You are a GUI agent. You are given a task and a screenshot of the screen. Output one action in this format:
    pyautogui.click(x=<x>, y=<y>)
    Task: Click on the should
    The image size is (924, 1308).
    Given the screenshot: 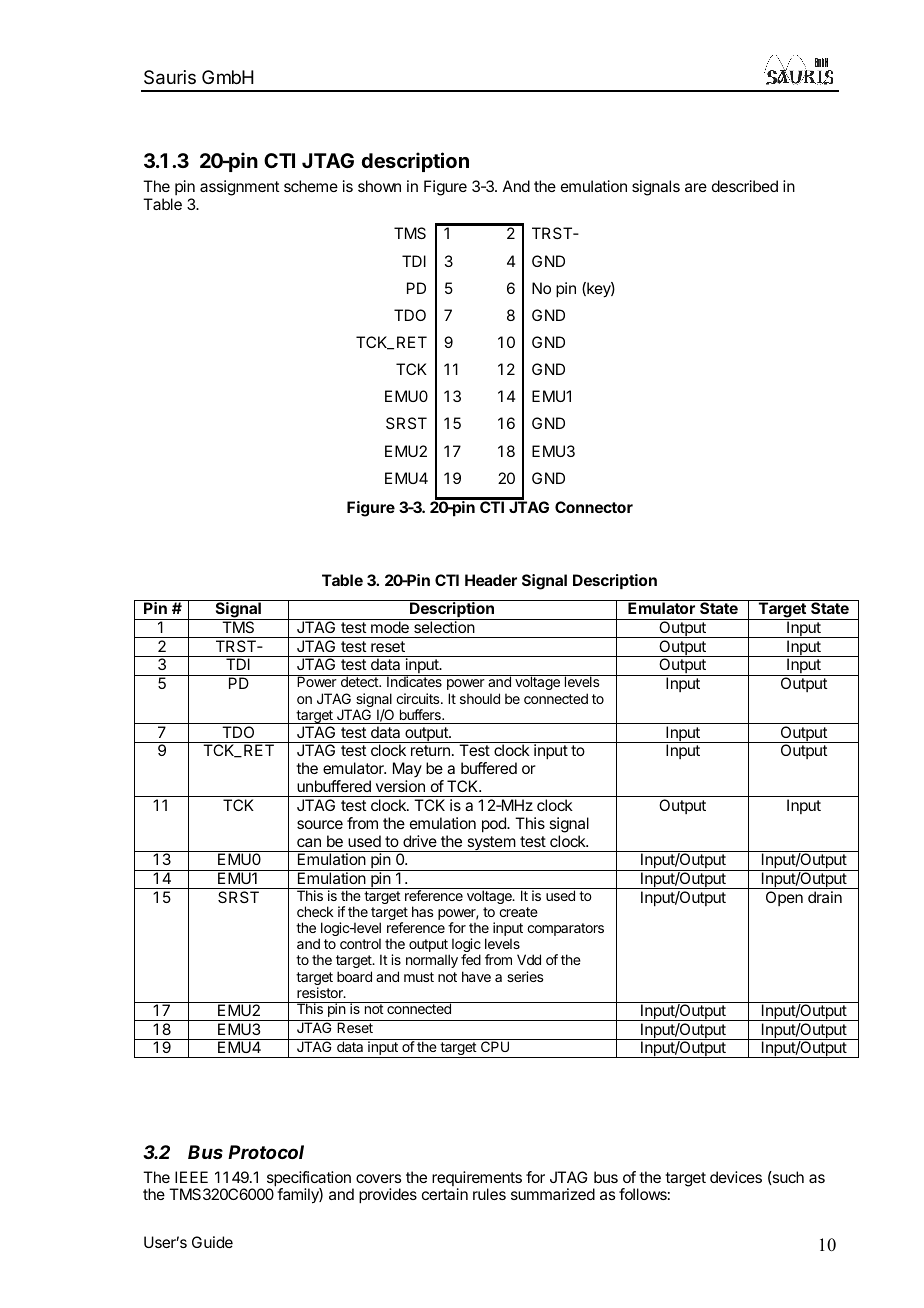 What is the action you would take?
    pyautogui.click(x=480, y=698)
